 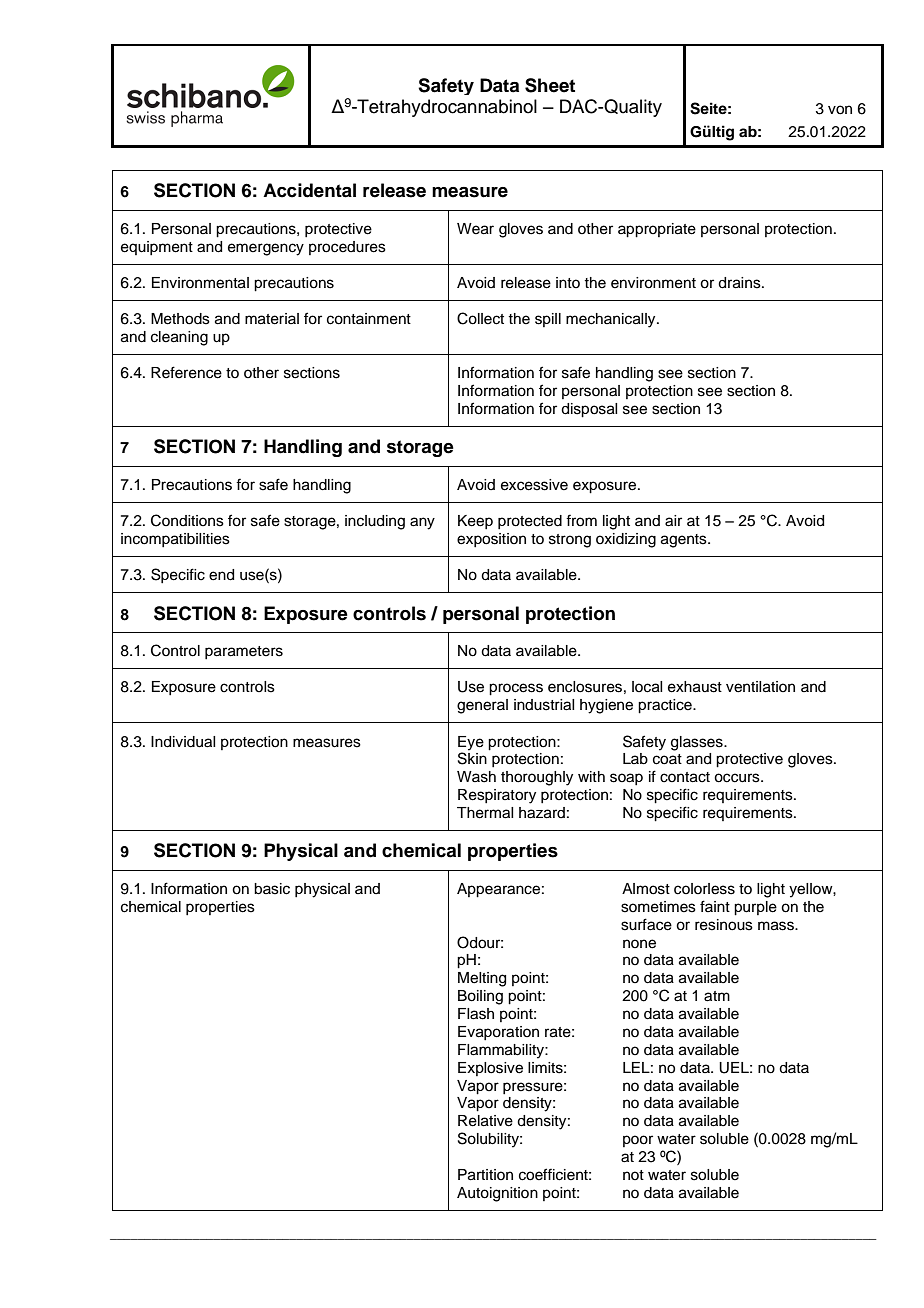 I want to click on Autoignition, so click(x=497, y=1194).
